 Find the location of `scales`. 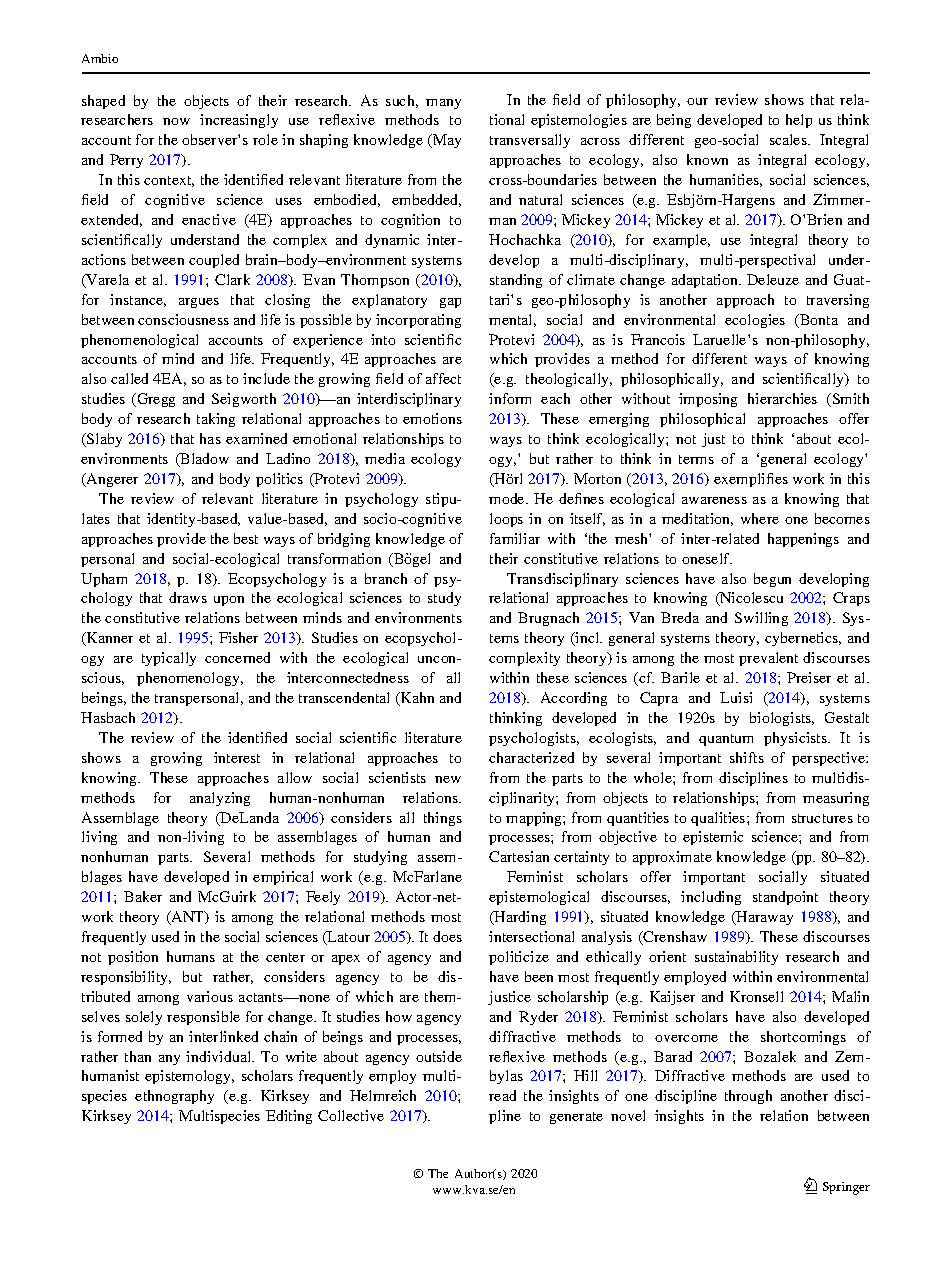

scales is located at coordinates (789, 139).
